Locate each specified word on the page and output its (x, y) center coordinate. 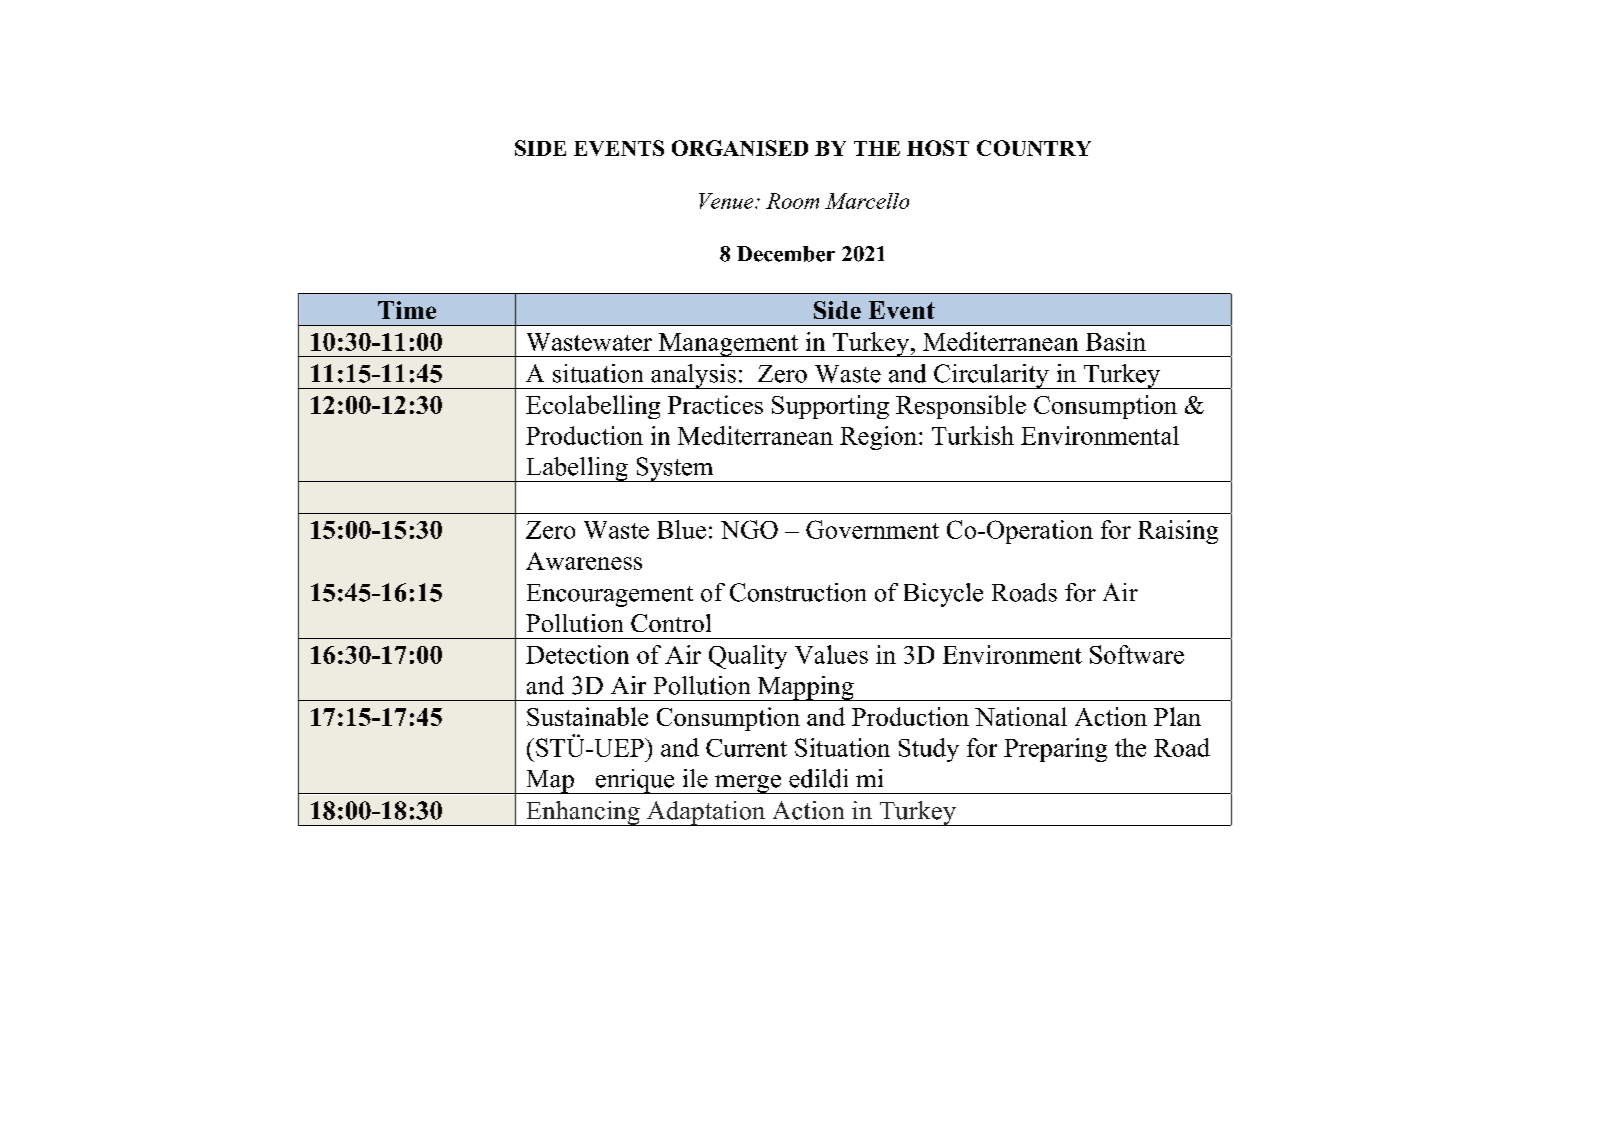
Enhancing (583, 813)
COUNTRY (1034, 148)
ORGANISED (740, 148)
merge (748, 784)
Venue (727, 201)
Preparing (1055, 750)
